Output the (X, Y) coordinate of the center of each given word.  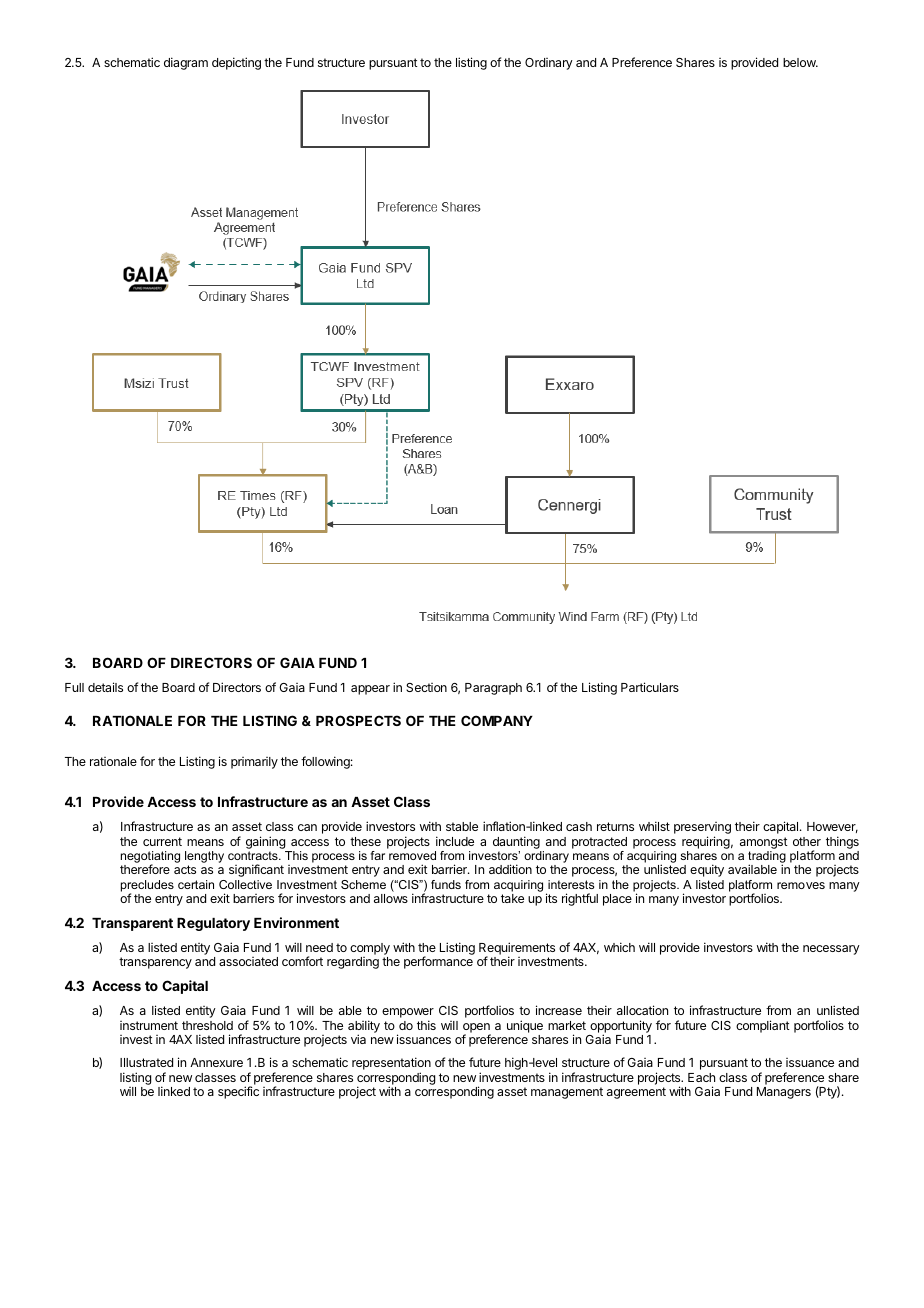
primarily (254, 763)
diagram (186, 63)
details (105, 687)
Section (426, 687)
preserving (702, 829)
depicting (236, 63)
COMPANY (497, 720)
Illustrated (146, 1062)
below (800, 62)
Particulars (650, 687)
